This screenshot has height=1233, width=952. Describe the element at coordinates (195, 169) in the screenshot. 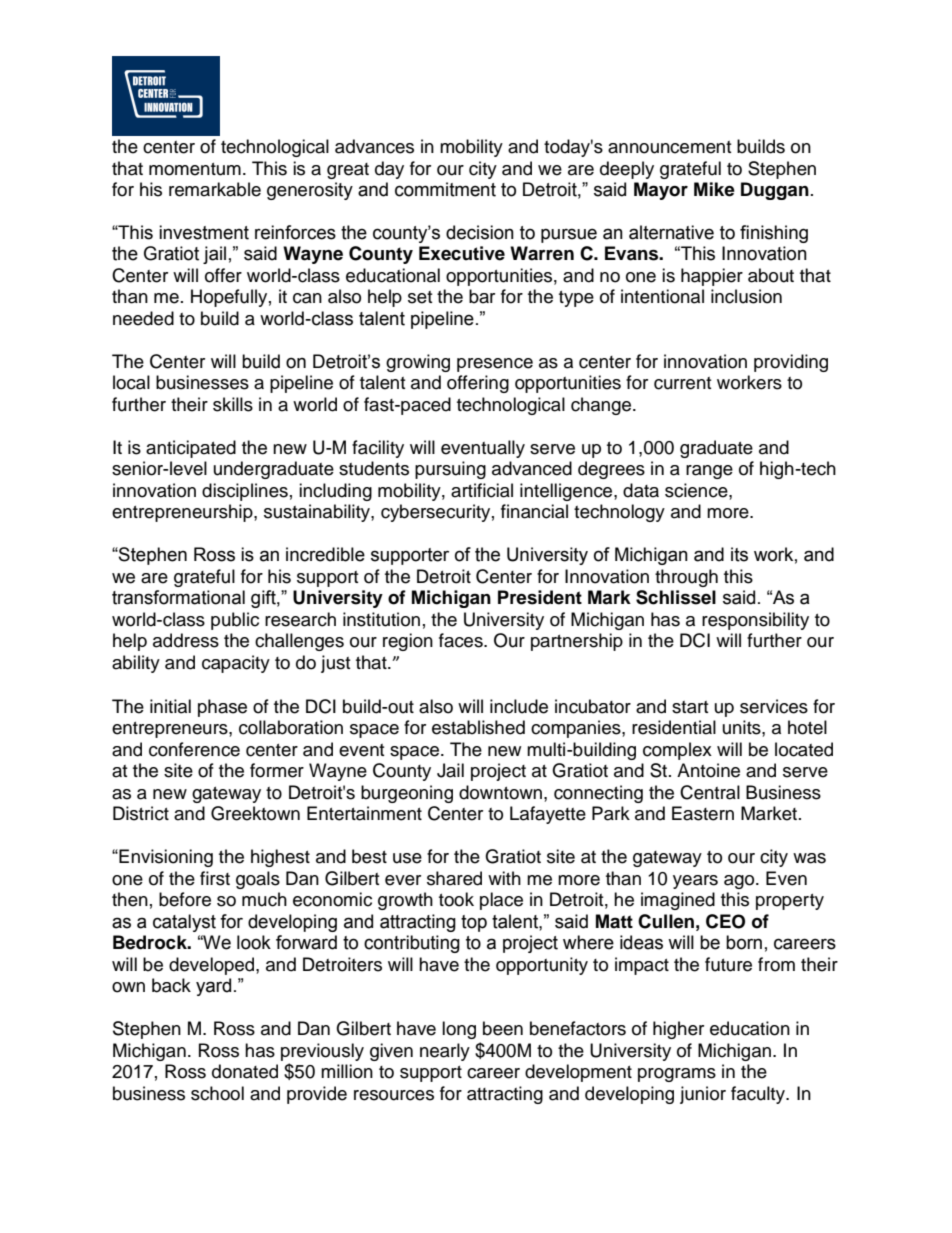

I see `momentum` at that location.
